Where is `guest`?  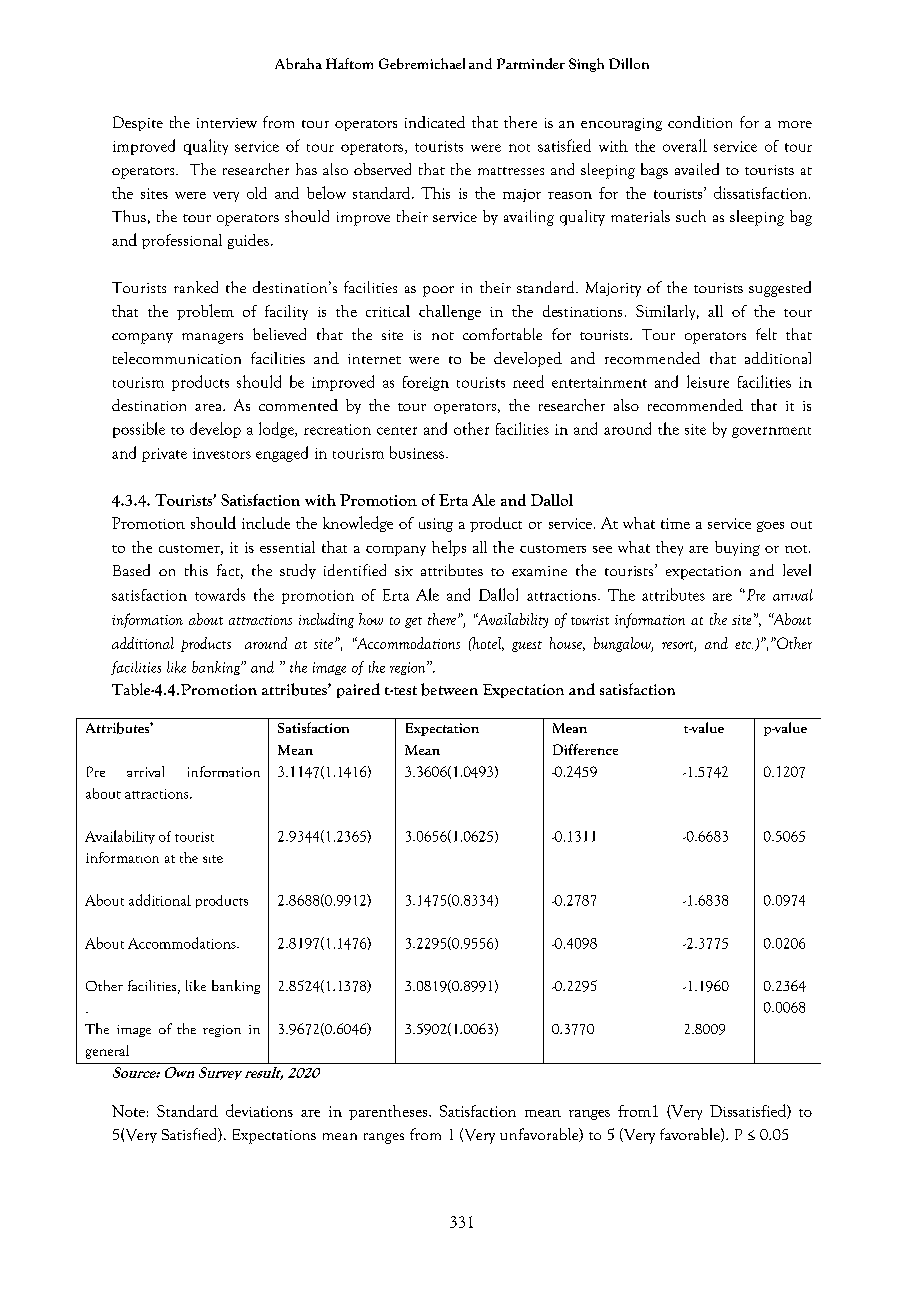
guest is located at coordinates (527, 646).
